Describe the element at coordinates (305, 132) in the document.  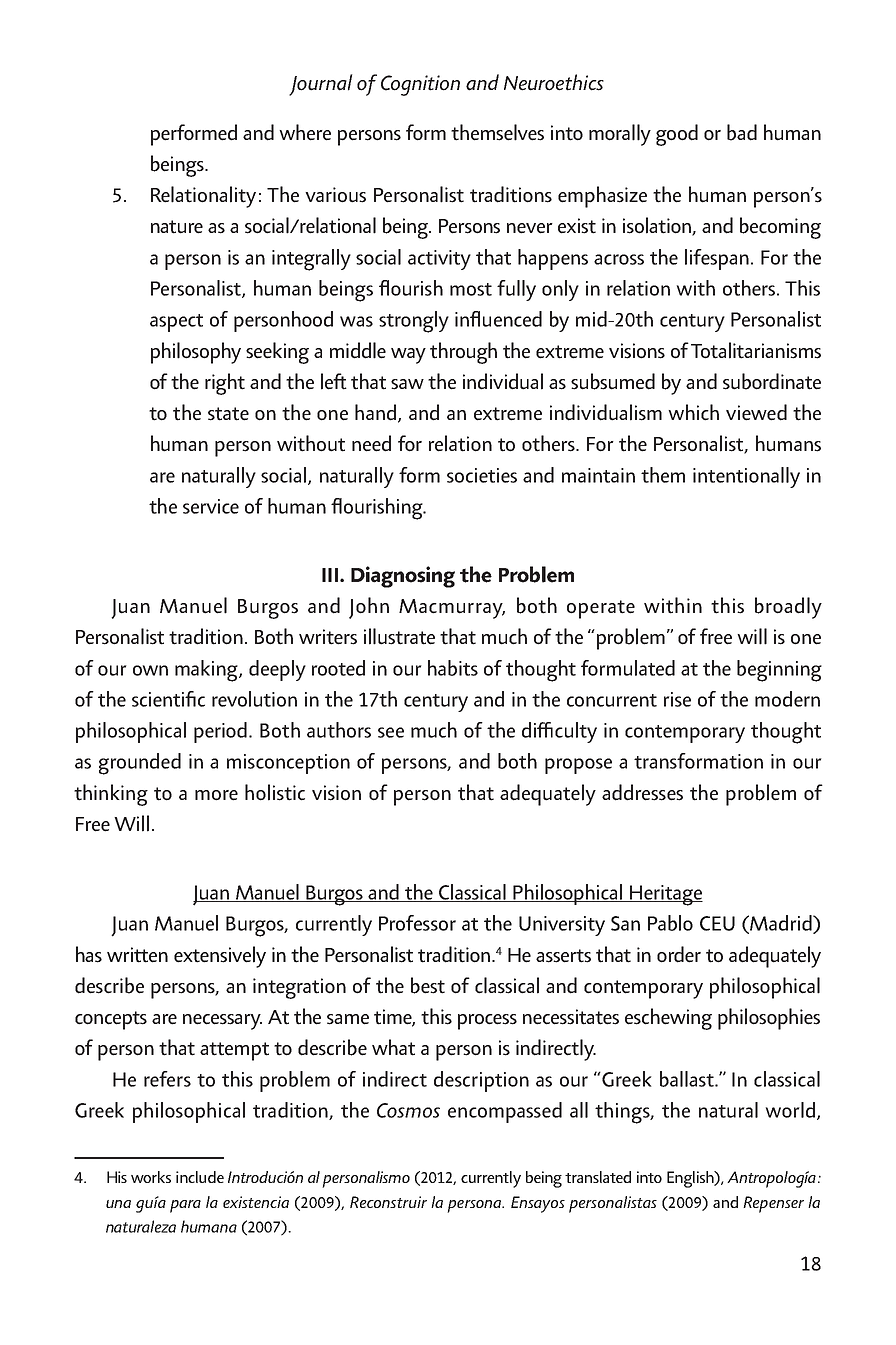
I see `where` at that location.
